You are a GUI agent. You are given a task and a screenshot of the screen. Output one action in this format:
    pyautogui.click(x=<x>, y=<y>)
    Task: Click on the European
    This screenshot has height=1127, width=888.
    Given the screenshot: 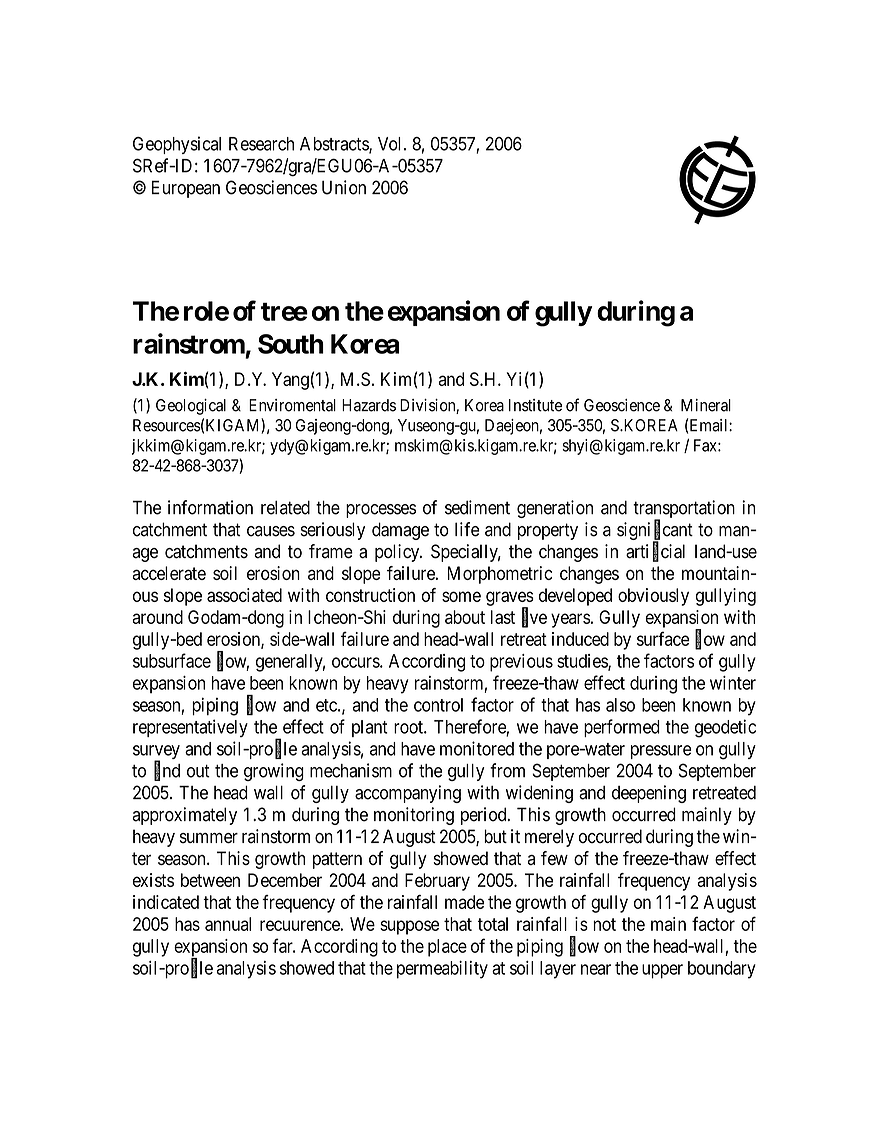 What is the action you would take?
    pyautogui.click(x=186, y=189)
